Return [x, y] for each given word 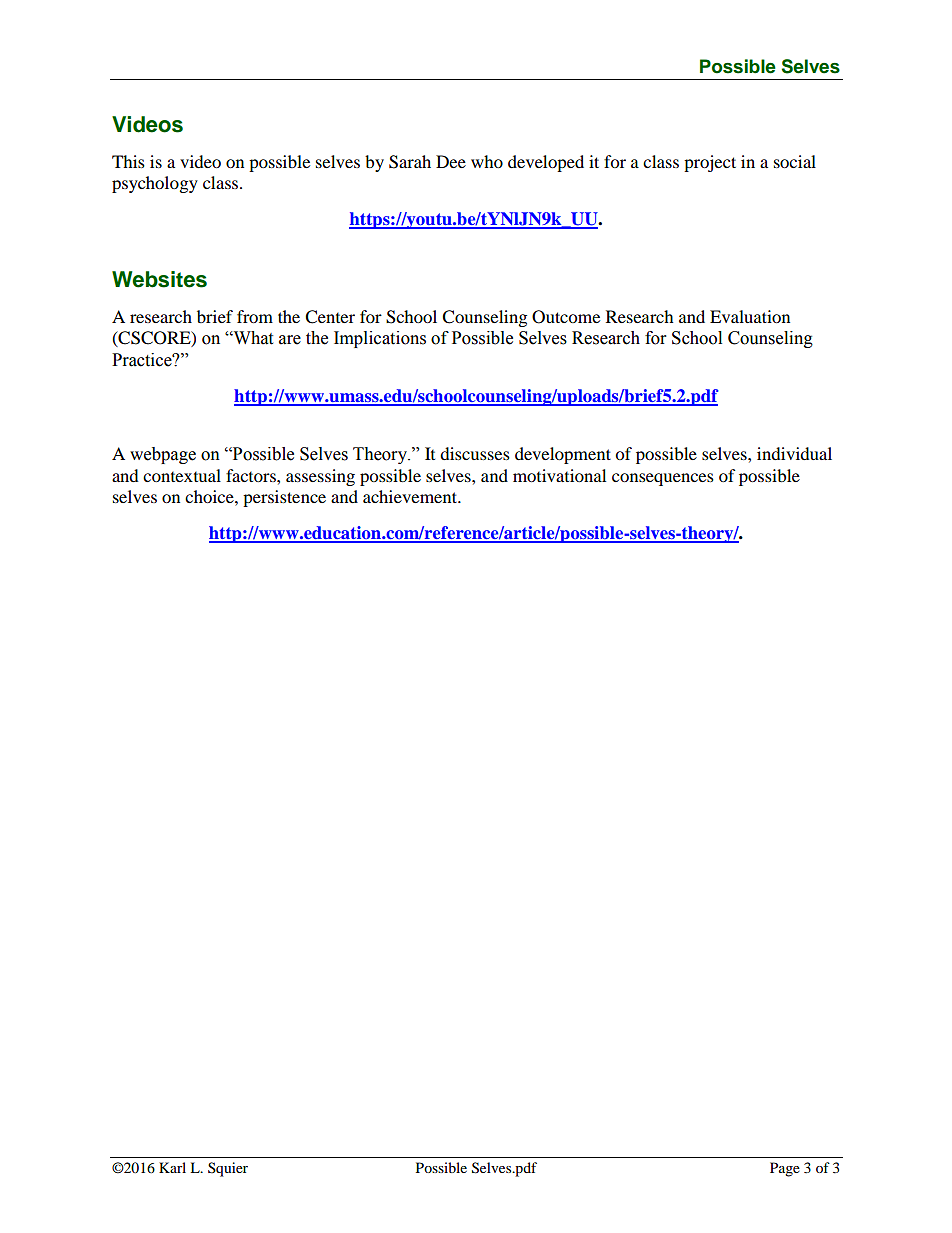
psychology [155, 184]
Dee [451, 161]
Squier [228, 1169]
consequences [663, 479]
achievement [411, 496]
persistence [284, 498]
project [710, 163]
